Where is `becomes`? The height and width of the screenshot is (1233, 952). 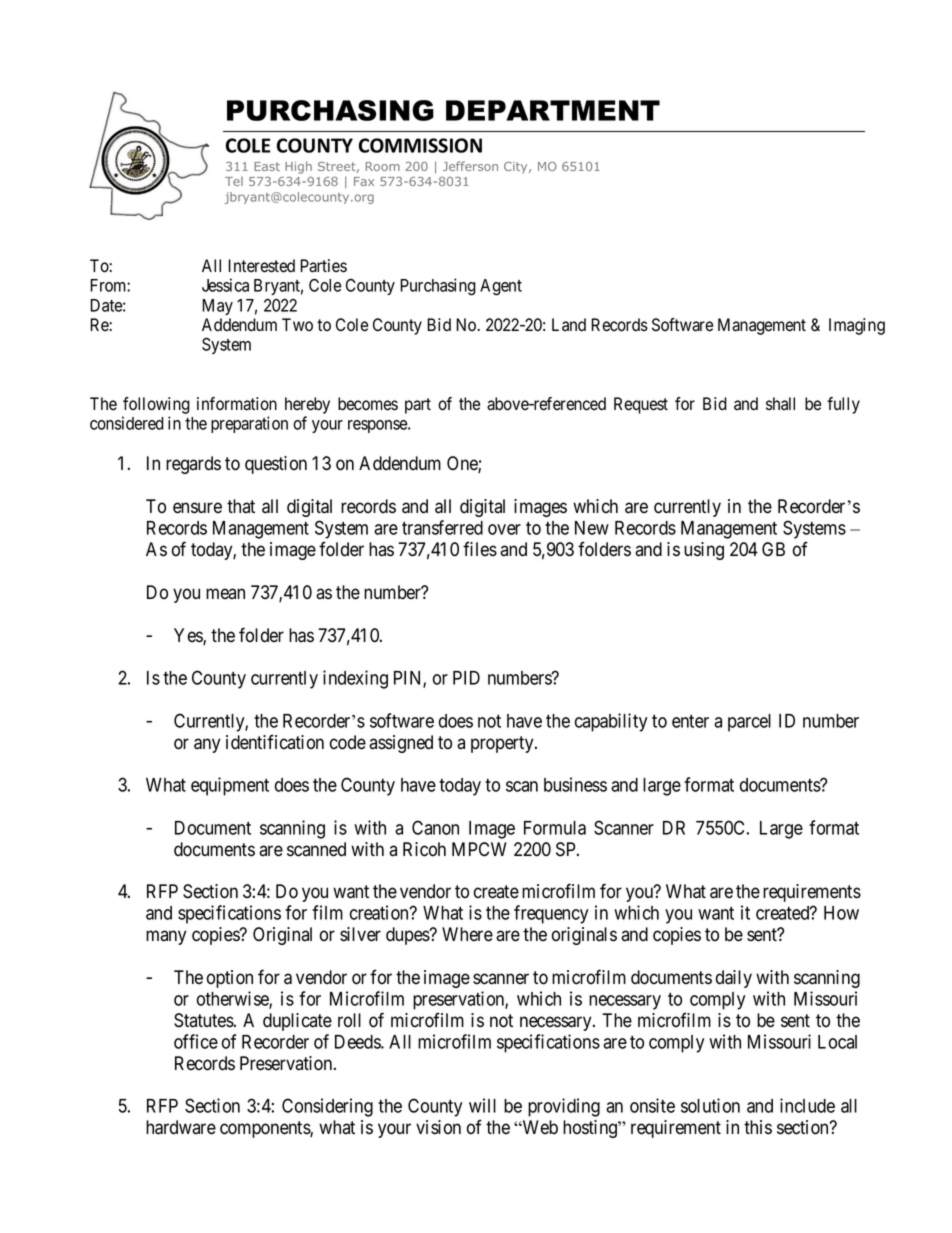 becomes is located at coordinates (368, 404).
